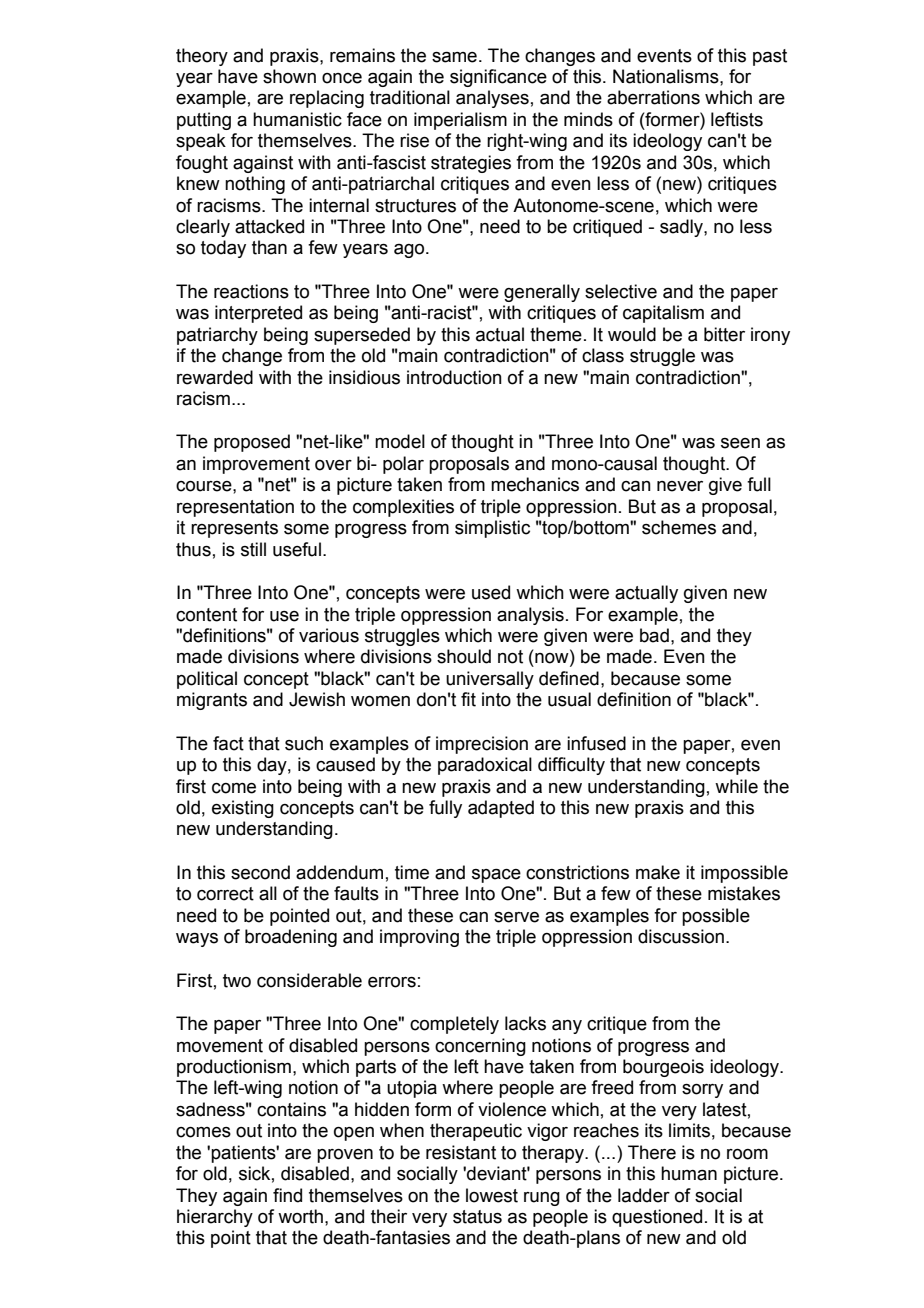  What do you see at coordinates (736, 786) in the document?
I see `while` at bounding box center [736, 786].
